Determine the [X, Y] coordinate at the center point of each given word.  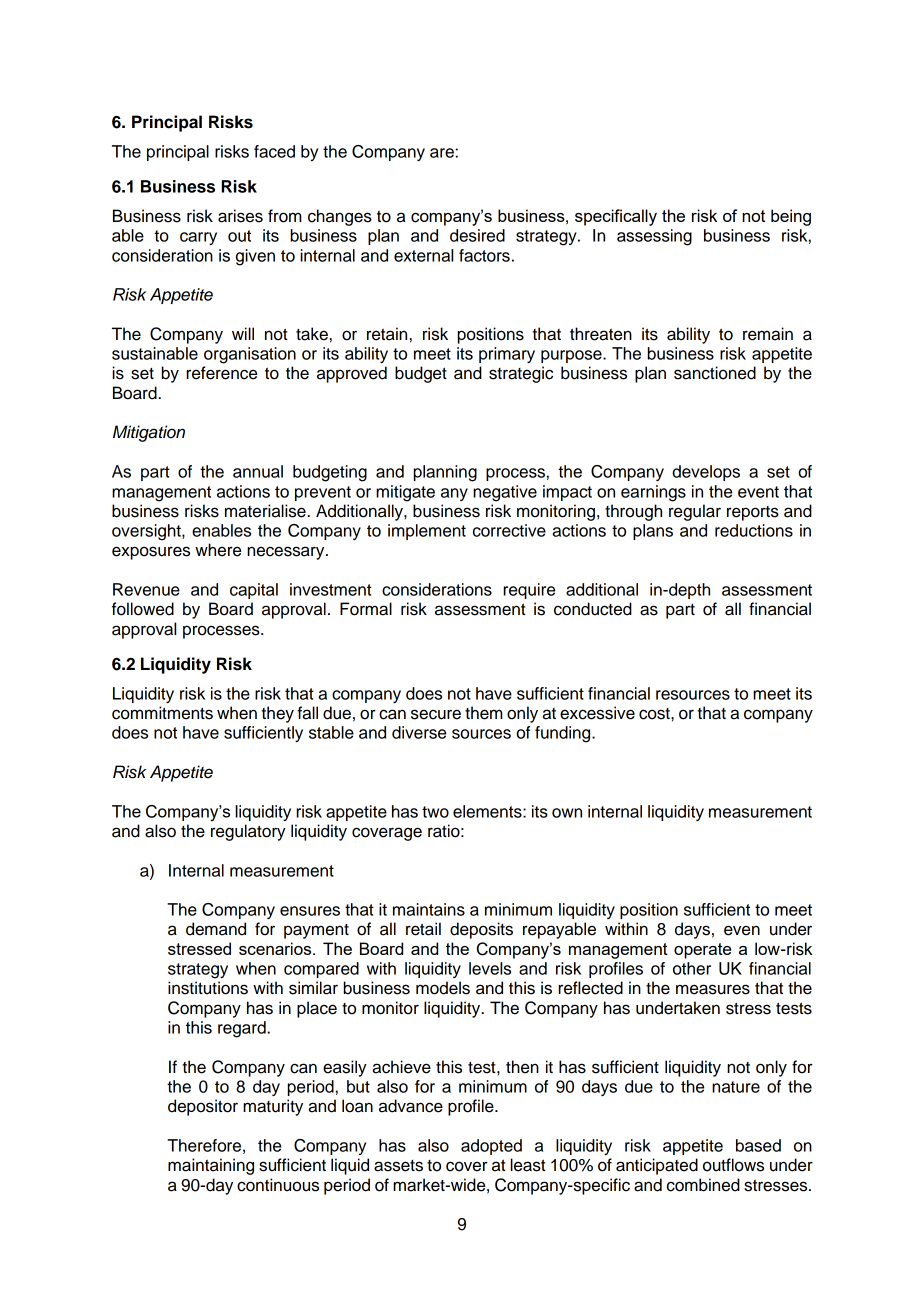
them [484, 713]
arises [240, 216]
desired [477, 235]
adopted [491, 1147]
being [791, 217]
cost [655, 714]
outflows [733, 1165]
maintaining [211, 1166]
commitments [162, 713]
